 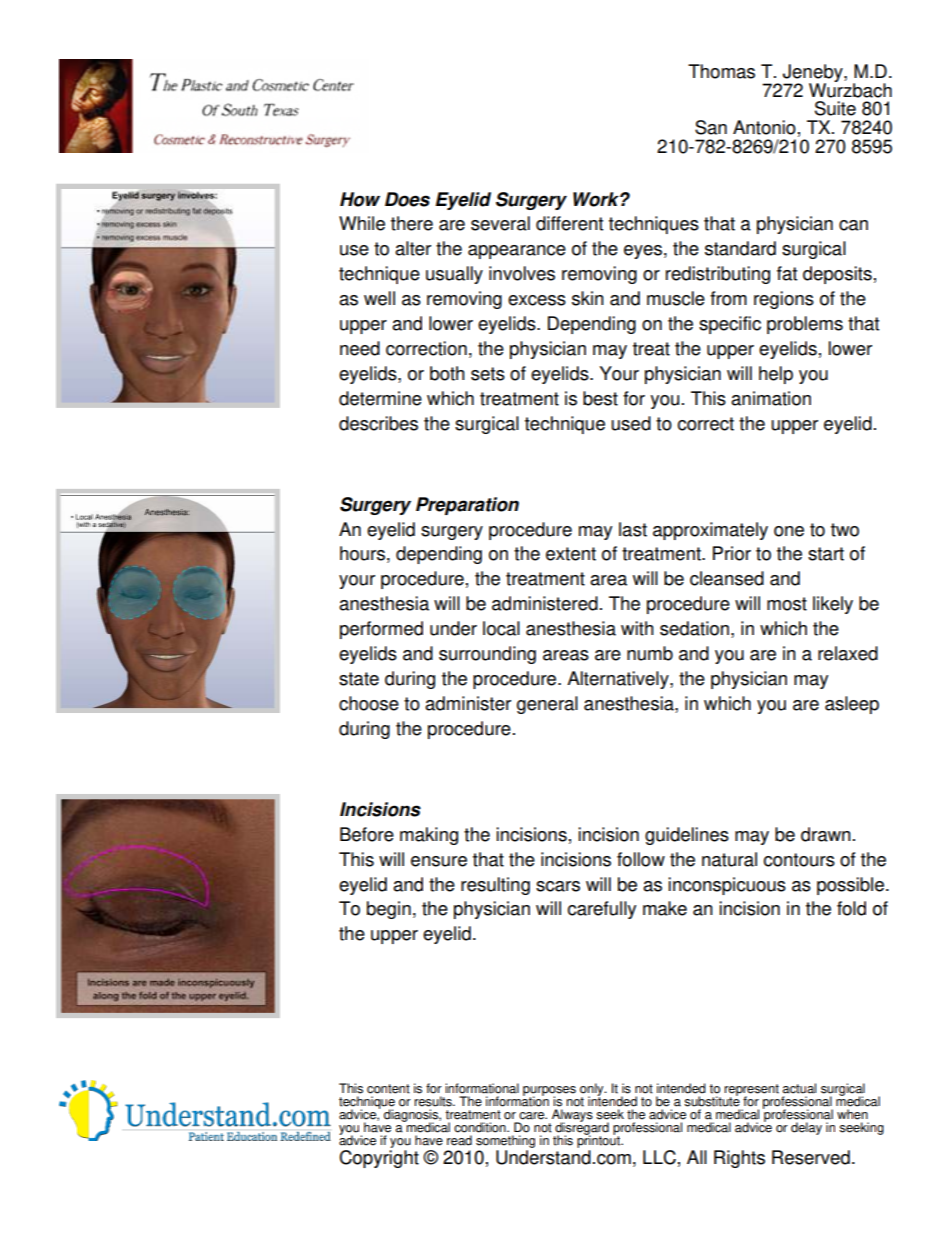 What do you see at coordinates (447, 373) in the screenshot?
I see `both` at bounding box center [447, 373].
